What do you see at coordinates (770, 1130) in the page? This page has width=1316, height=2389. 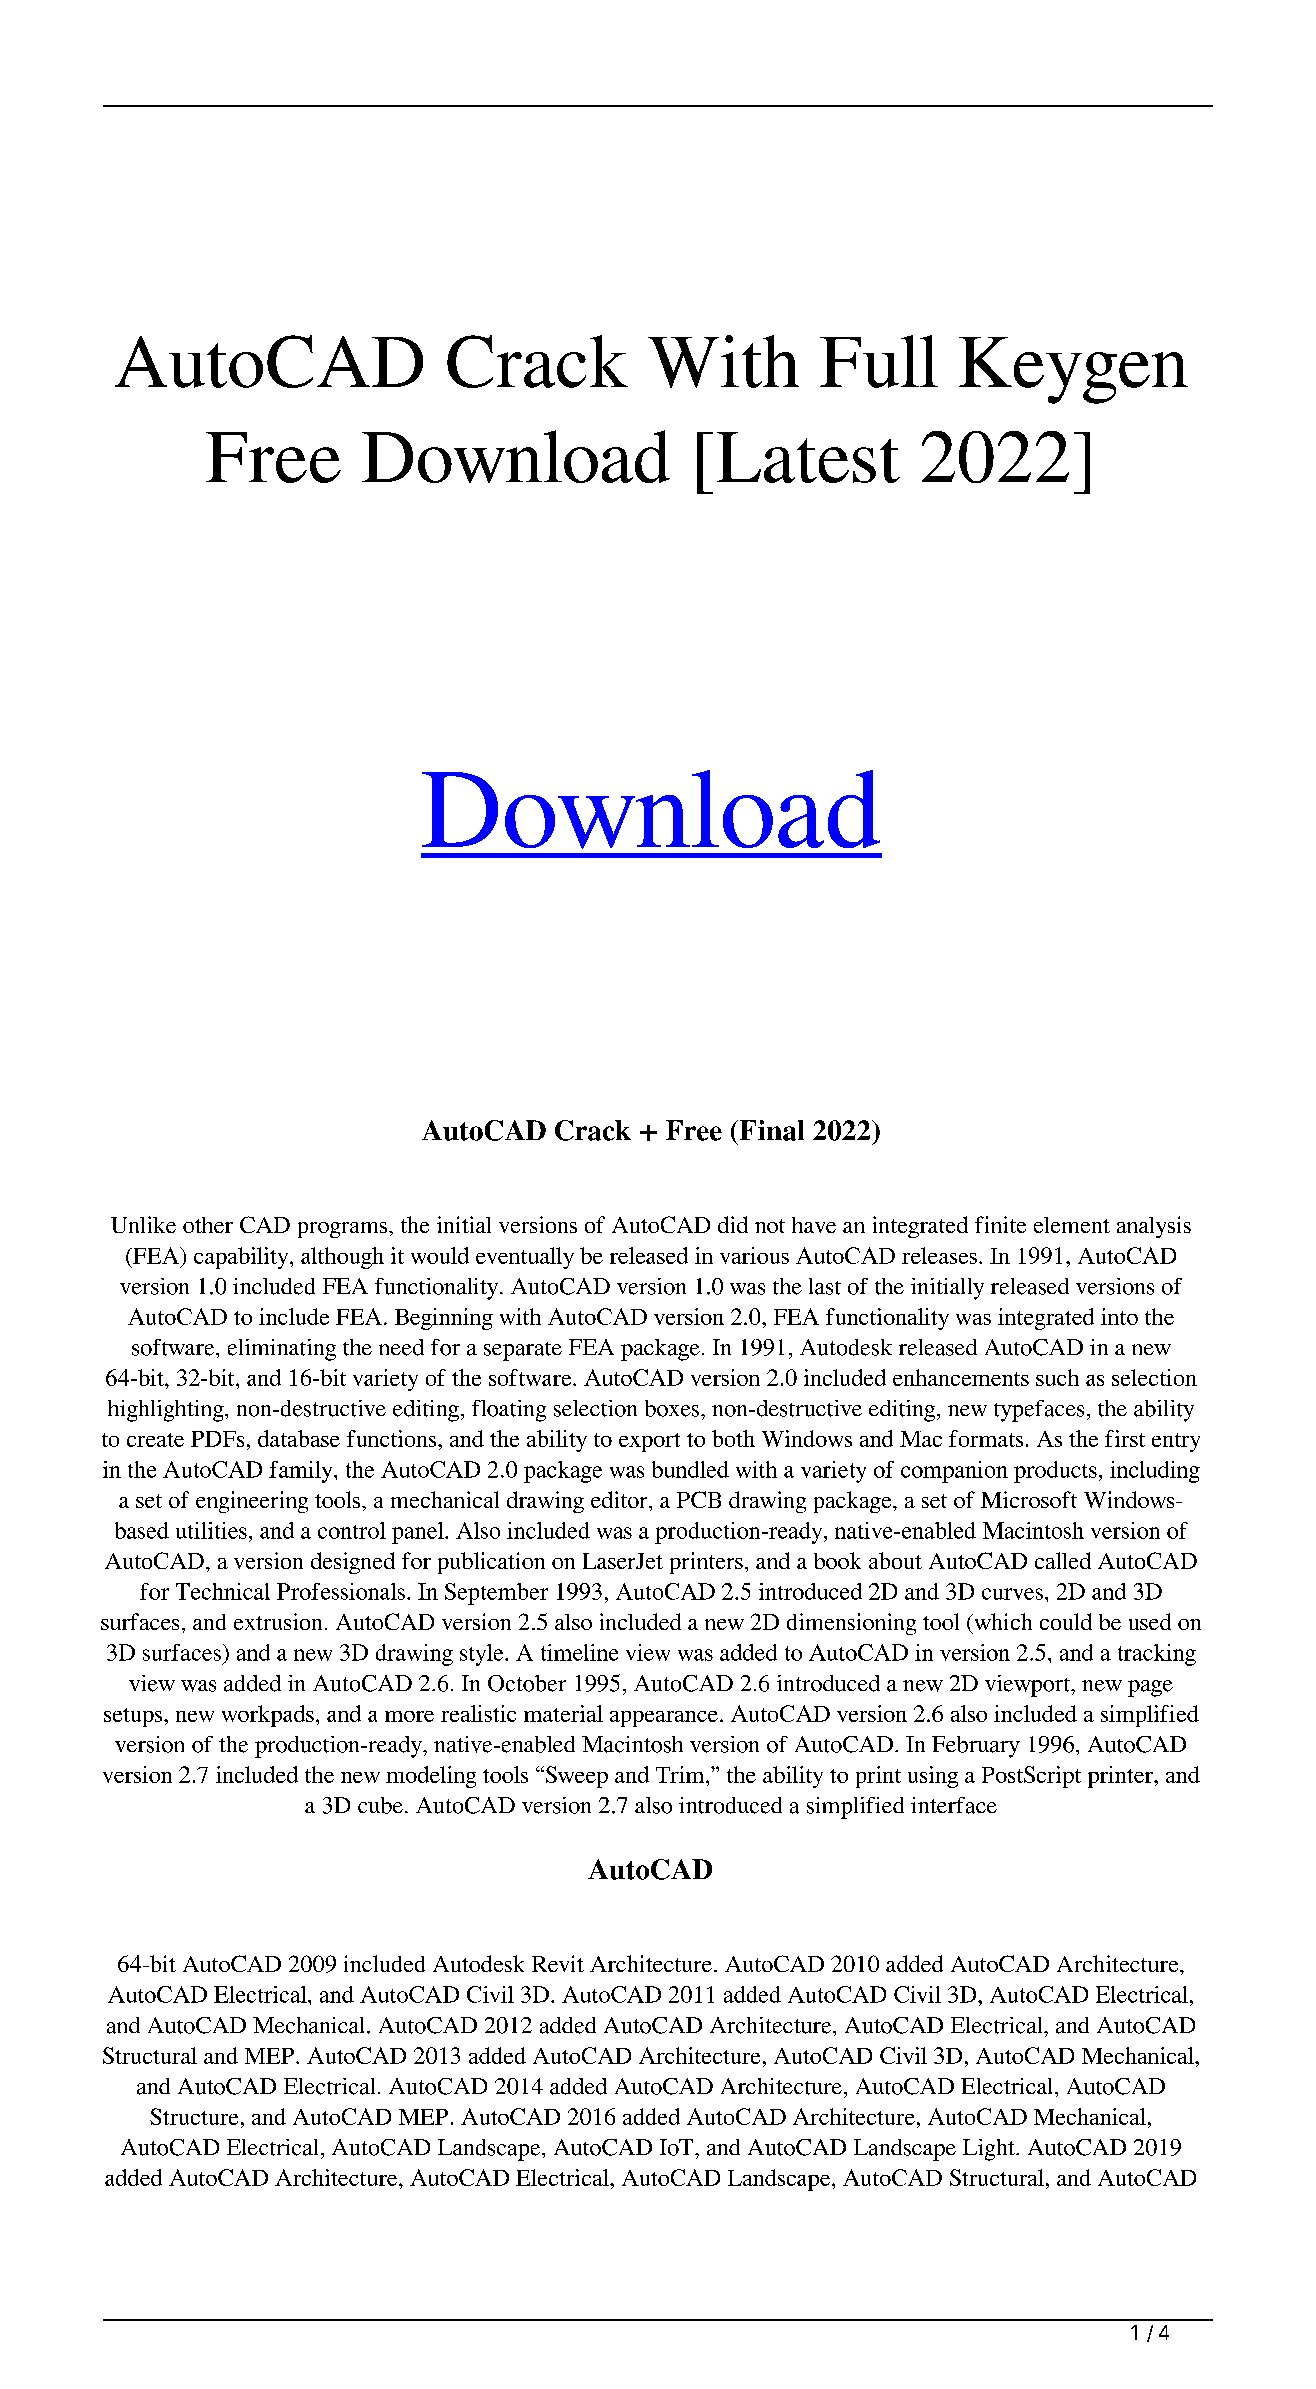 I see `Final` at bounding box center [770, 1130].
